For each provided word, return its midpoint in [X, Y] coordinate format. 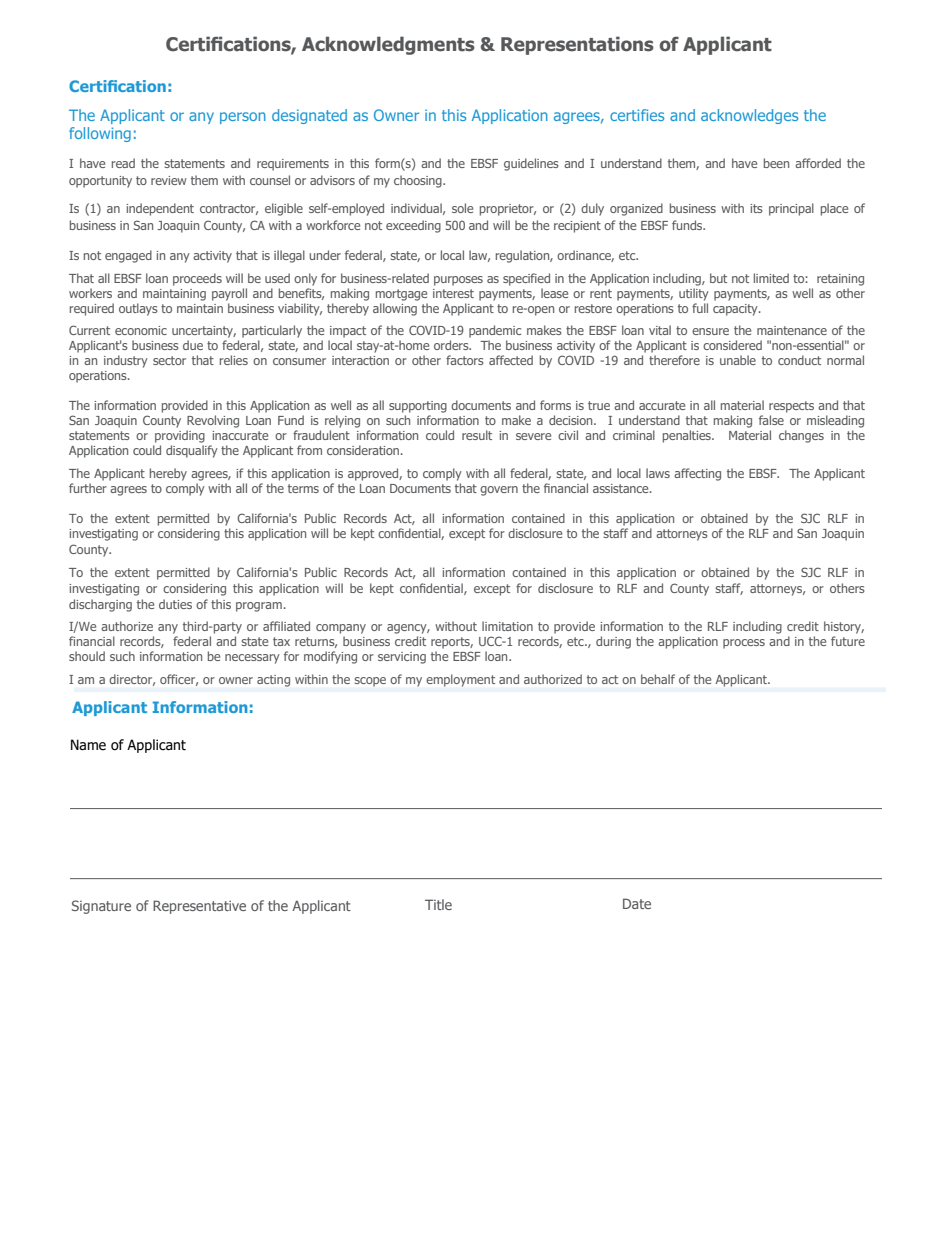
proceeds [197, 279]
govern [499, 491]
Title [438, 904]
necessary [252, 659]
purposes [458, 281]
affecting [697, 474]
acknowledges [749, 116]
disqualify [192, 451]
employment [460, 680]
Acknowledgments [388, 45]
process [744, 644]
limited [771, 278]
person [243, 118]
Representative [199, 907]
